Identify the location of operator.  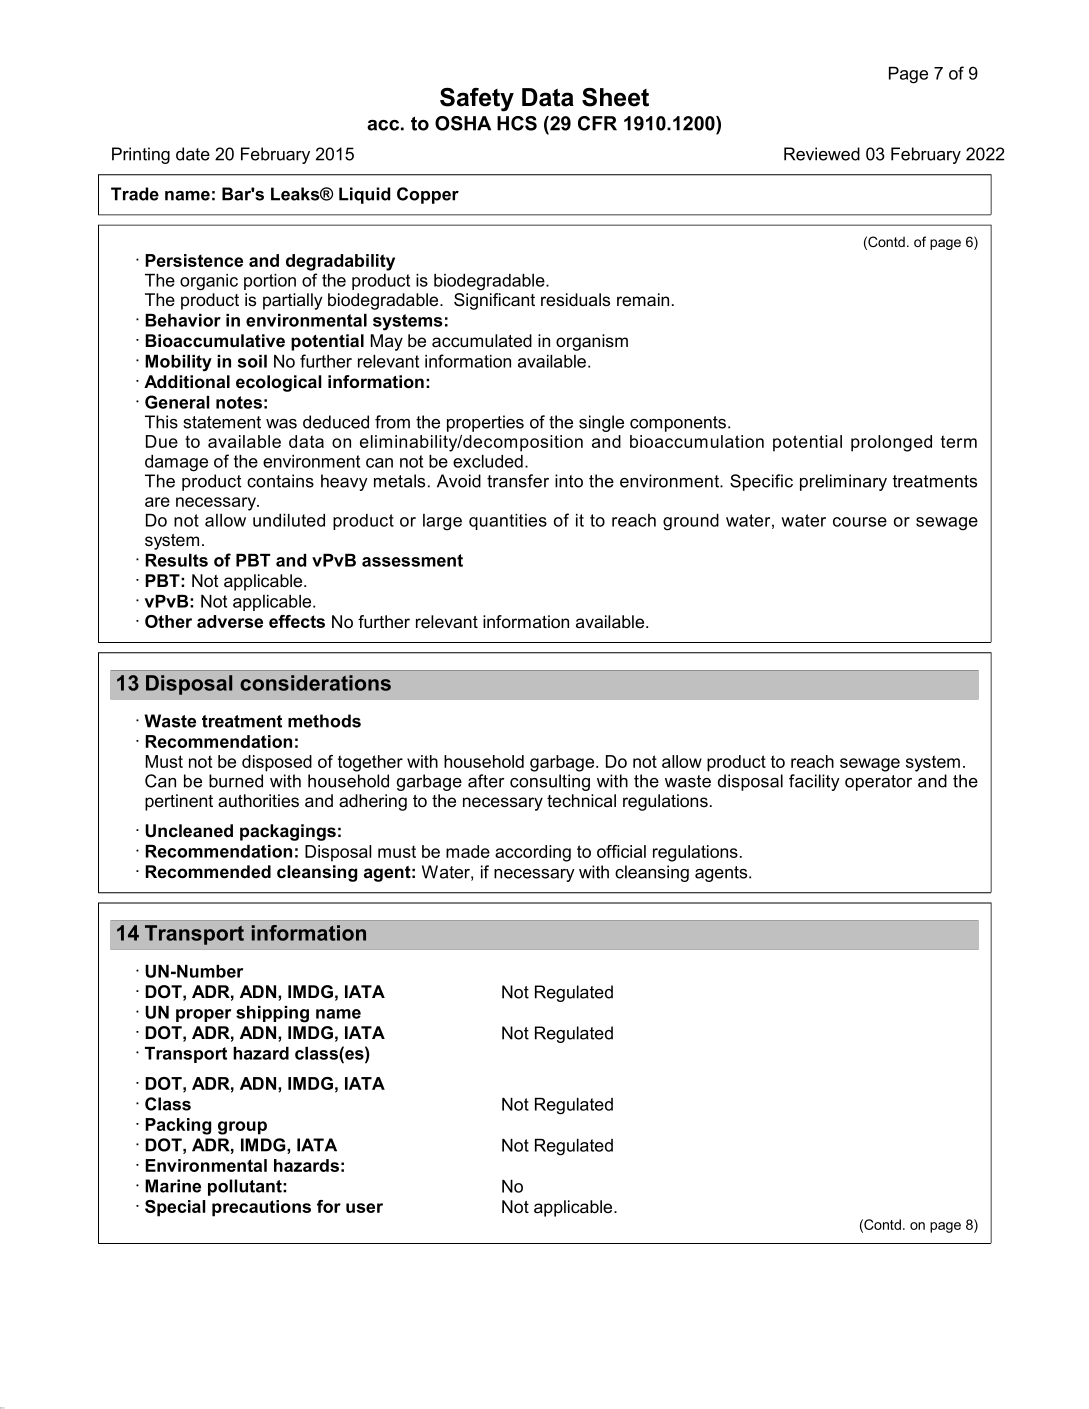
(878, 783).
